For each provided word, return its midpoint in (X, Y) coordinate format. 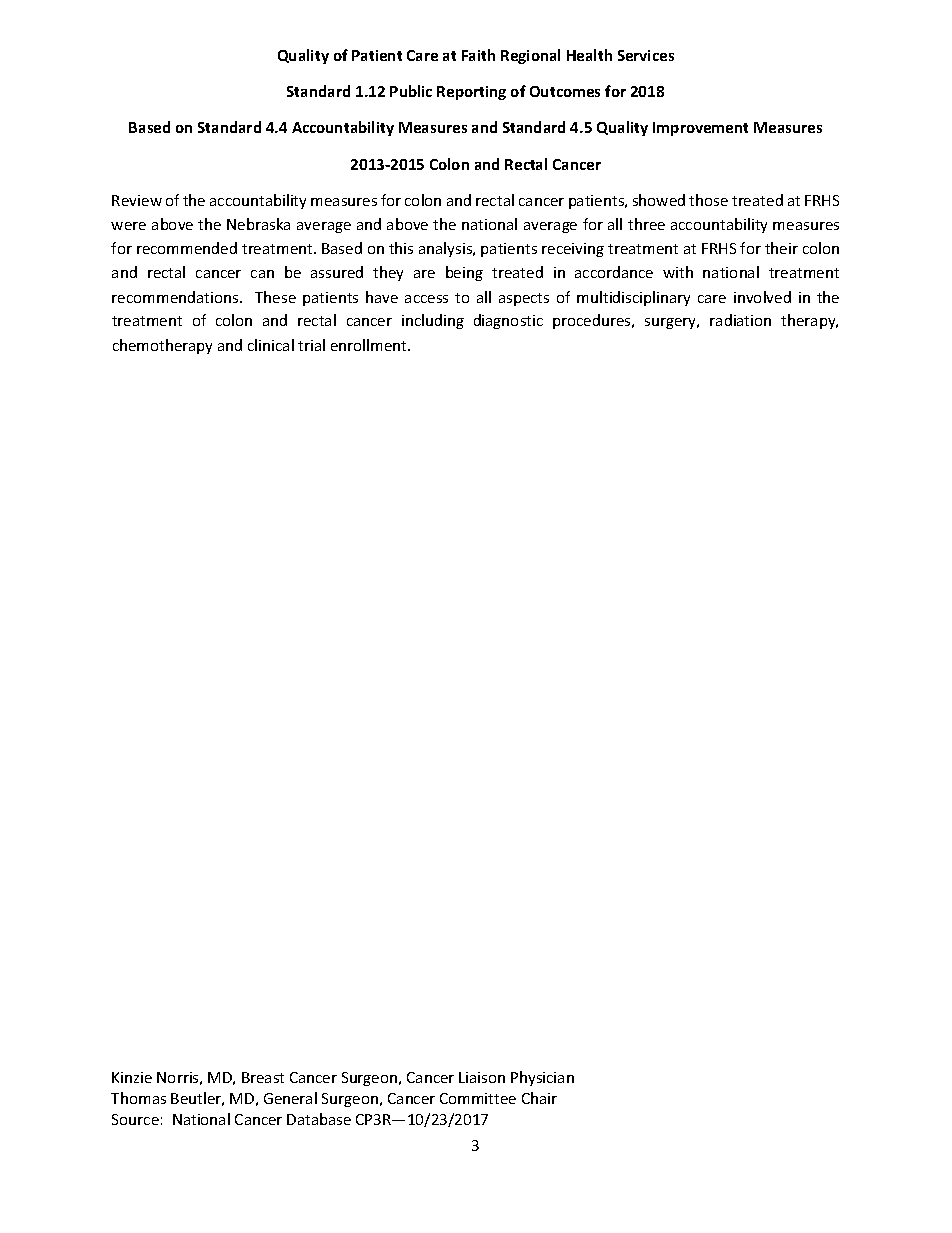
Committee (478, 1098)
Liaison (482, 1077)
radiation (740, 320)
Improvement (700, 129)
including (433, 321)
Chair (539, 1098)
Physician (542, 1078)
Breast (263, 1077)
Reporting (471, 93)
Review (137, 200)
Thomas (138, 1098)
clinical (271, 345)
